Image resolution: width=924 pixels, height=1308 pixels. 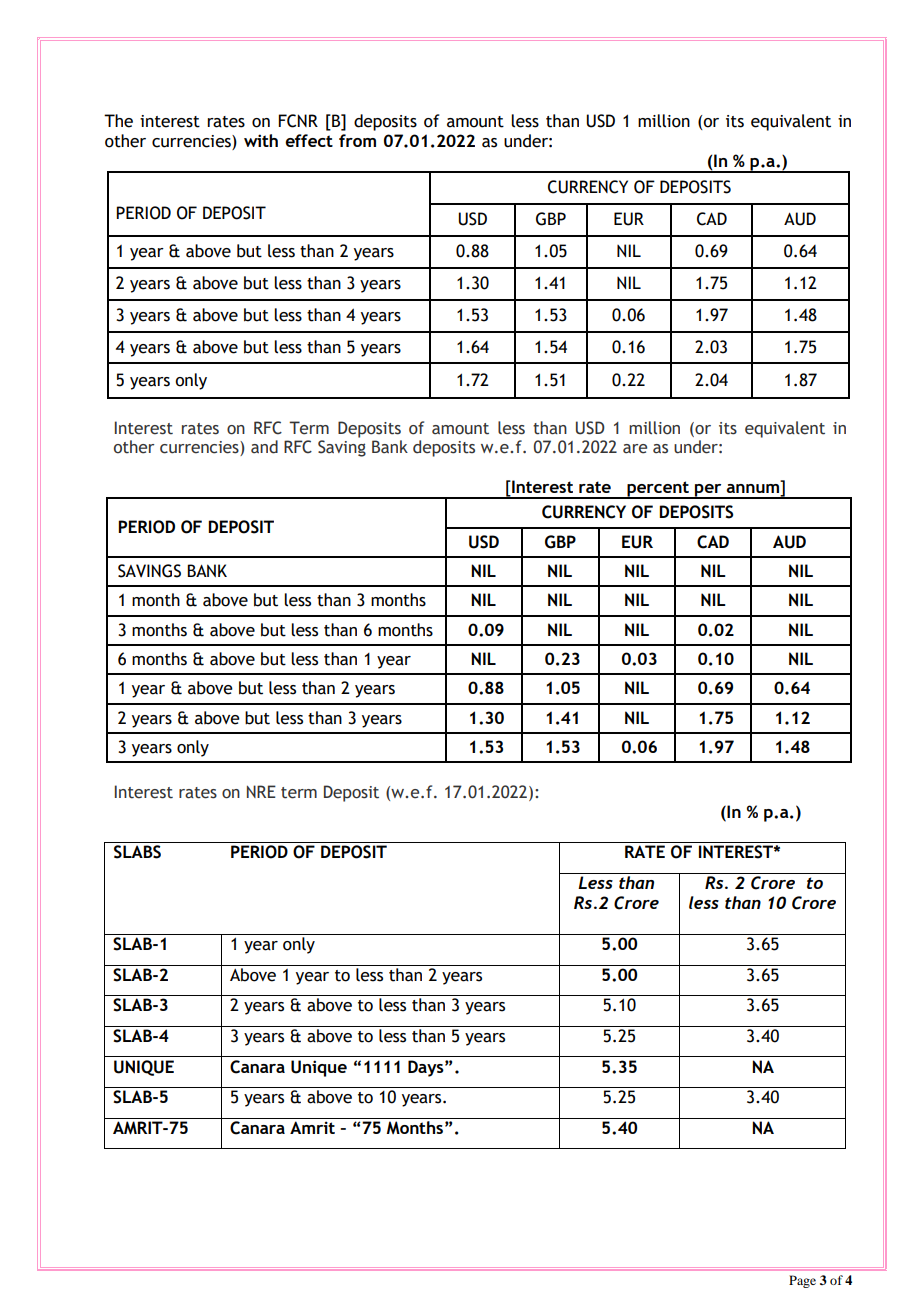 I want to click on Page, so click(x=802, y=1281).
